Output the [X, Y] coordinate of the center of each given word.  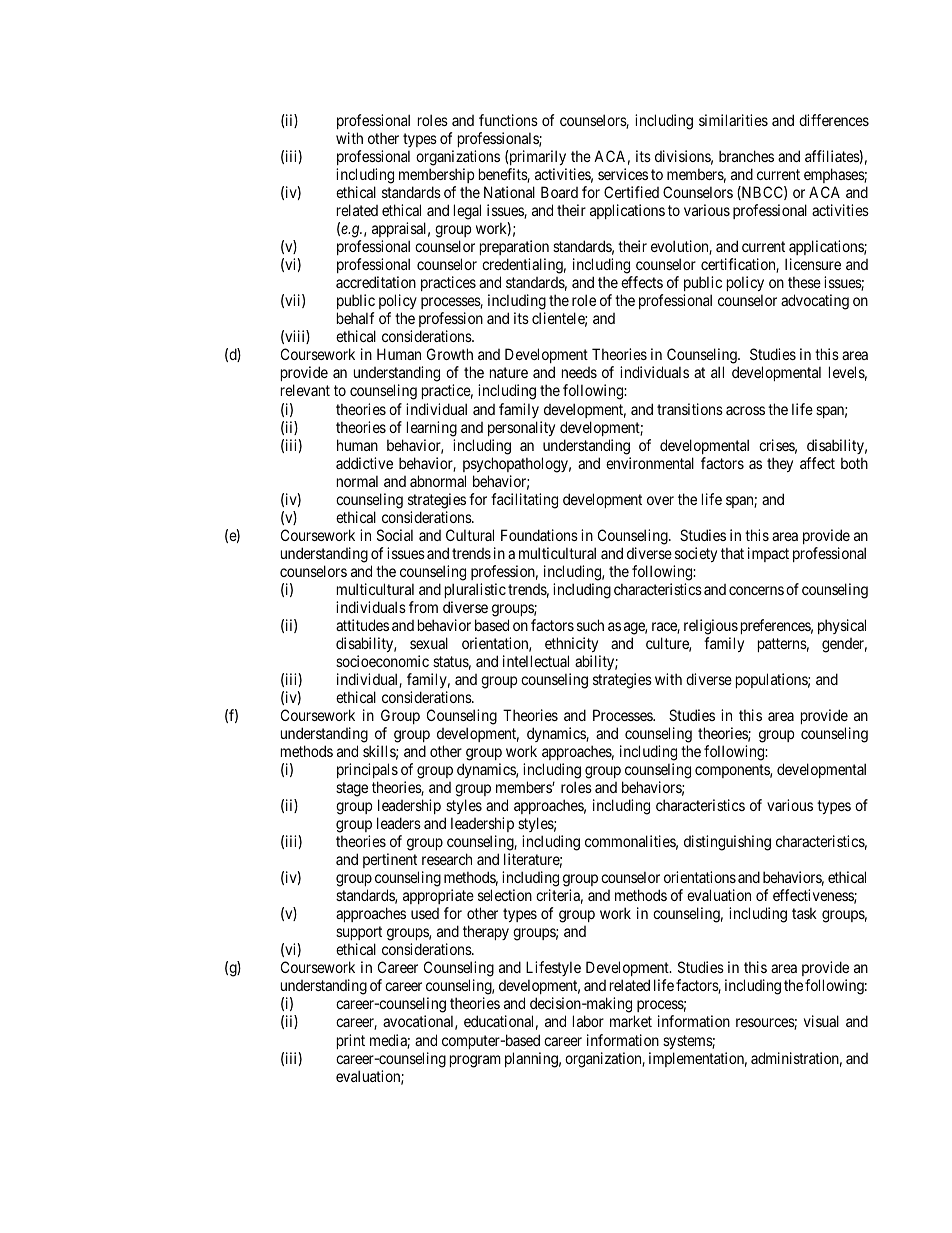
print [351, 1041]
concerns [756, 590]
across [745, 410]
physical [842, 626]
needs [579, 372]
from [423, 607]
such [590, 625]
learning [432, 429]
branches [746, 156]
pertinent [391, 862]
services [623, 174]
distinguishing [727, 843]
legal [467, 212]
